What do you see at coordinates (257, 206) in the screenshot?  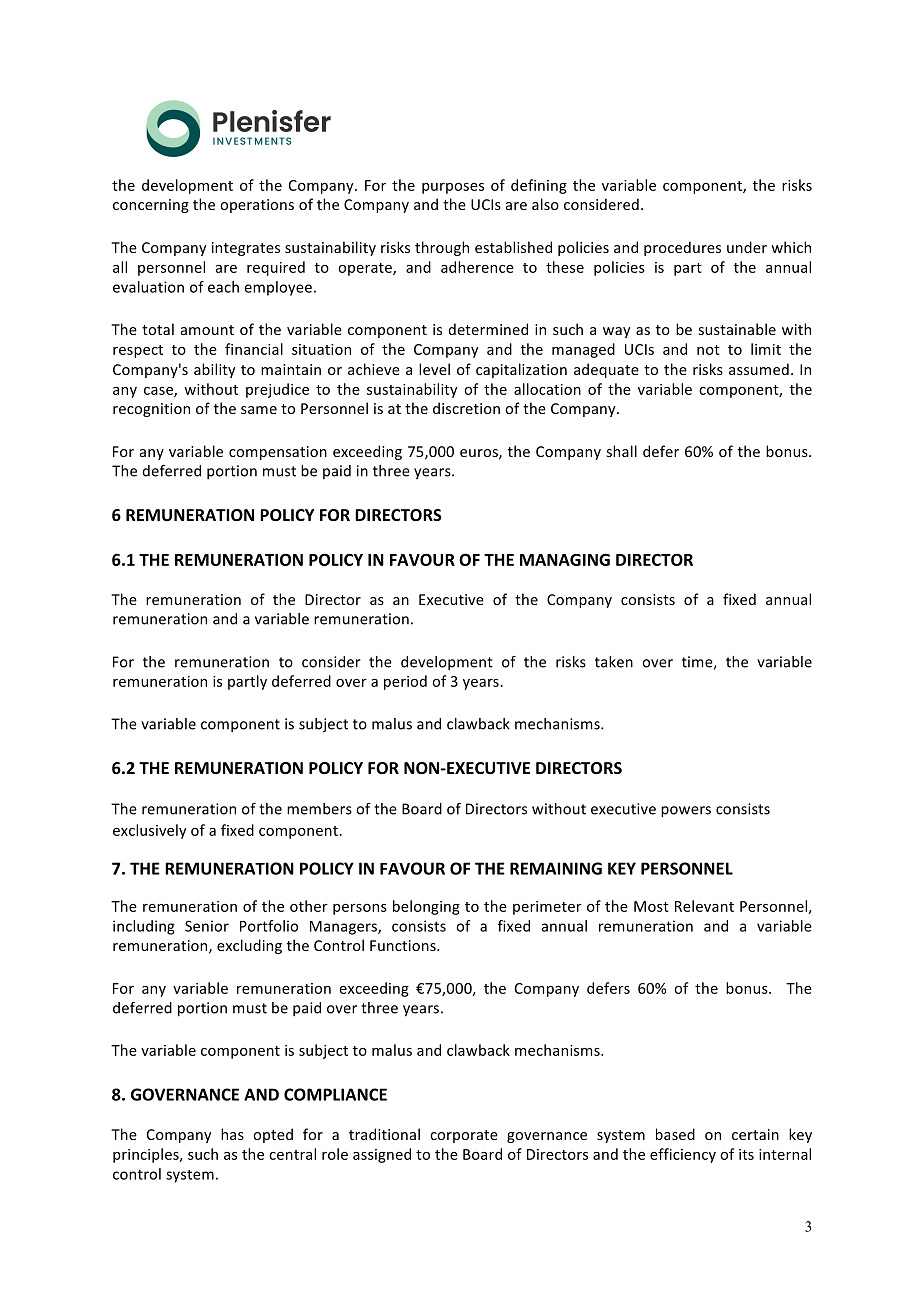 I see `operations` at bounding box center [257, 206].
